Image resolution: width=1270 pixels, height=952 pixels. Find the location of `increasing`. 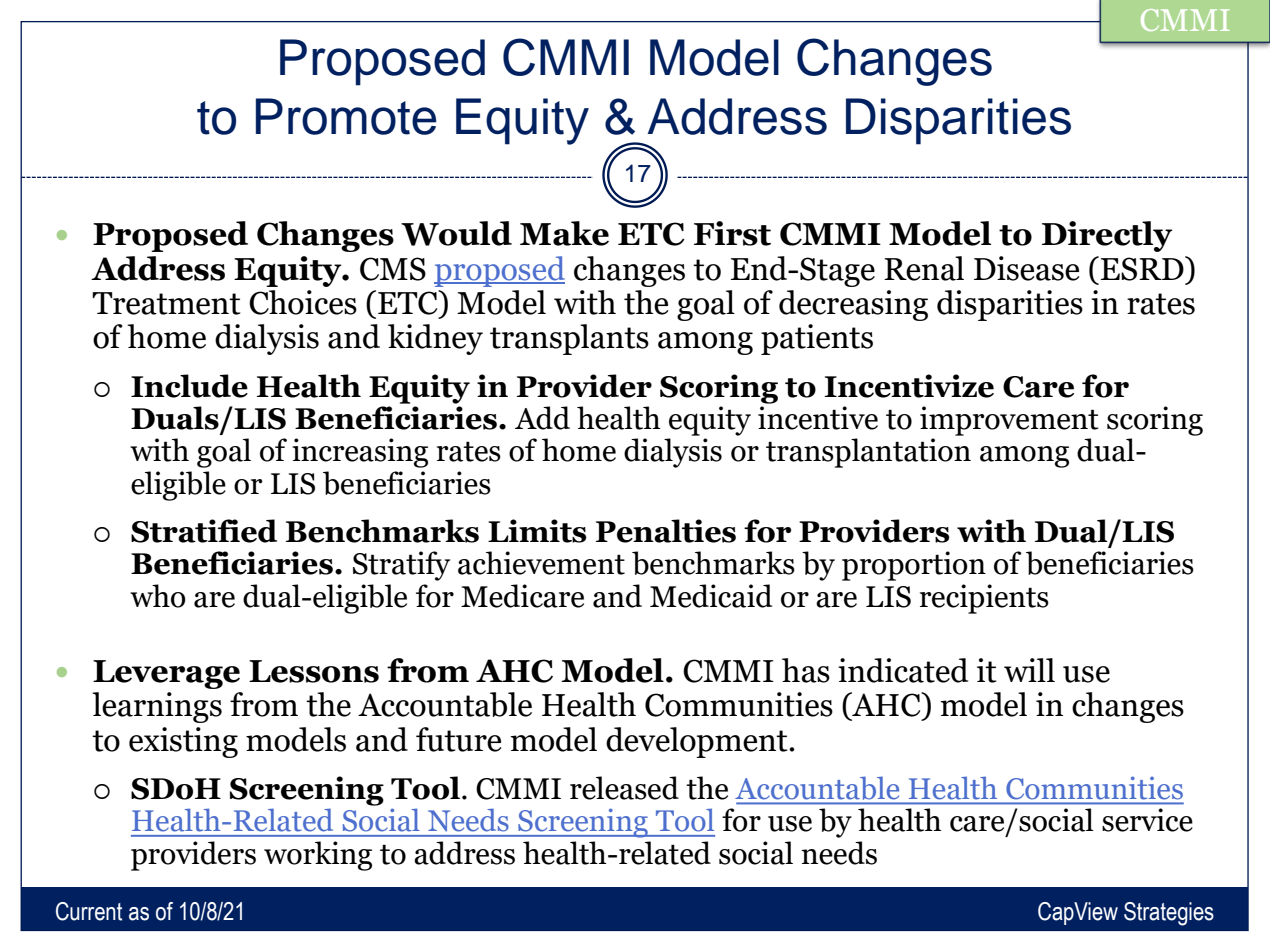

increasing is located at coordinates (360, 453).
